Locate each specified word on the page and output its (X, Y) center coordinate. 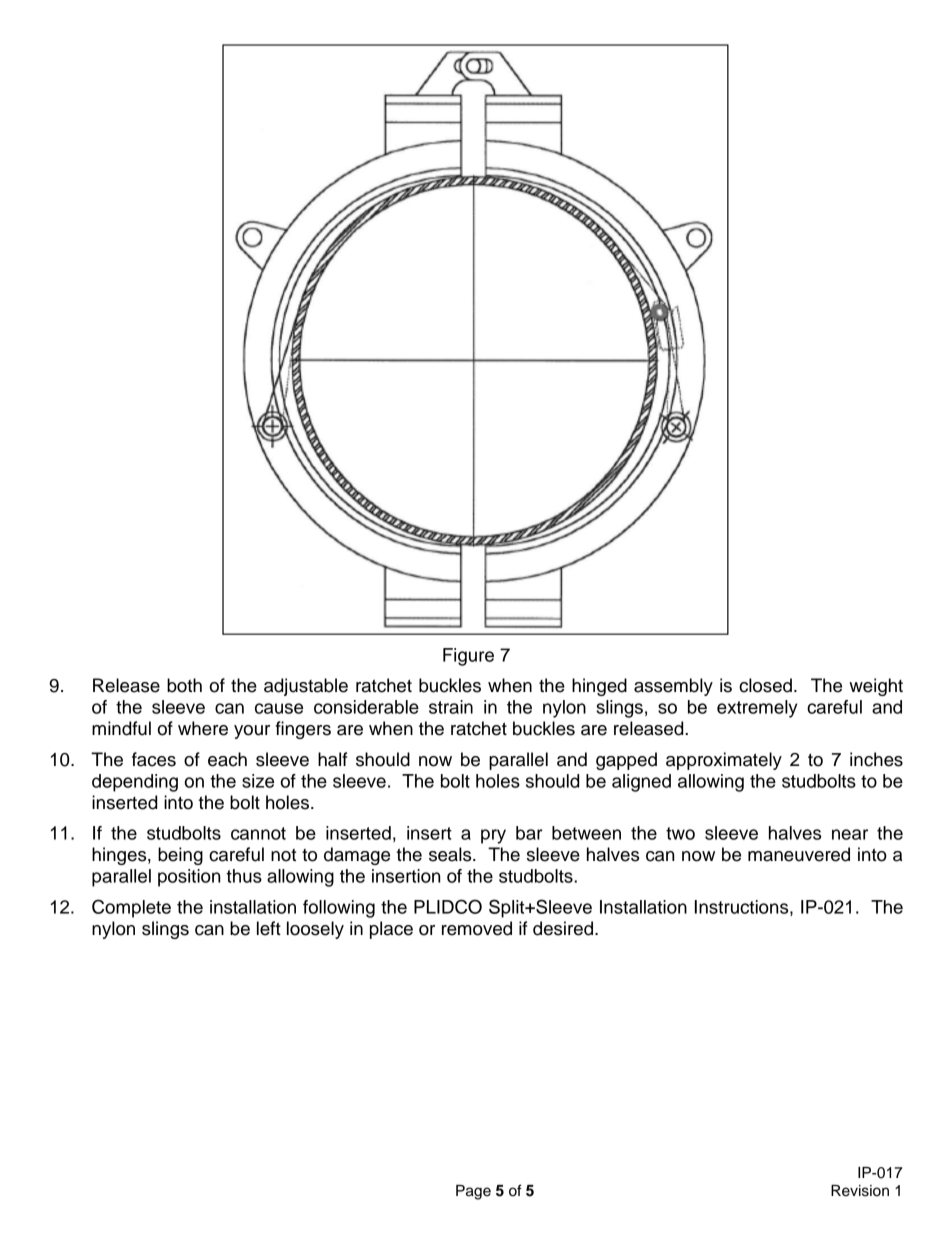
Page (473, 1192)
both (184, 685)
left (269, 928)
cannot (258, 833)
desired (563, 928)
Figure (468, 657)
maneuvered (799, 854)
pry (493, 836)
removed (477, 928)
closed (765, 685)
